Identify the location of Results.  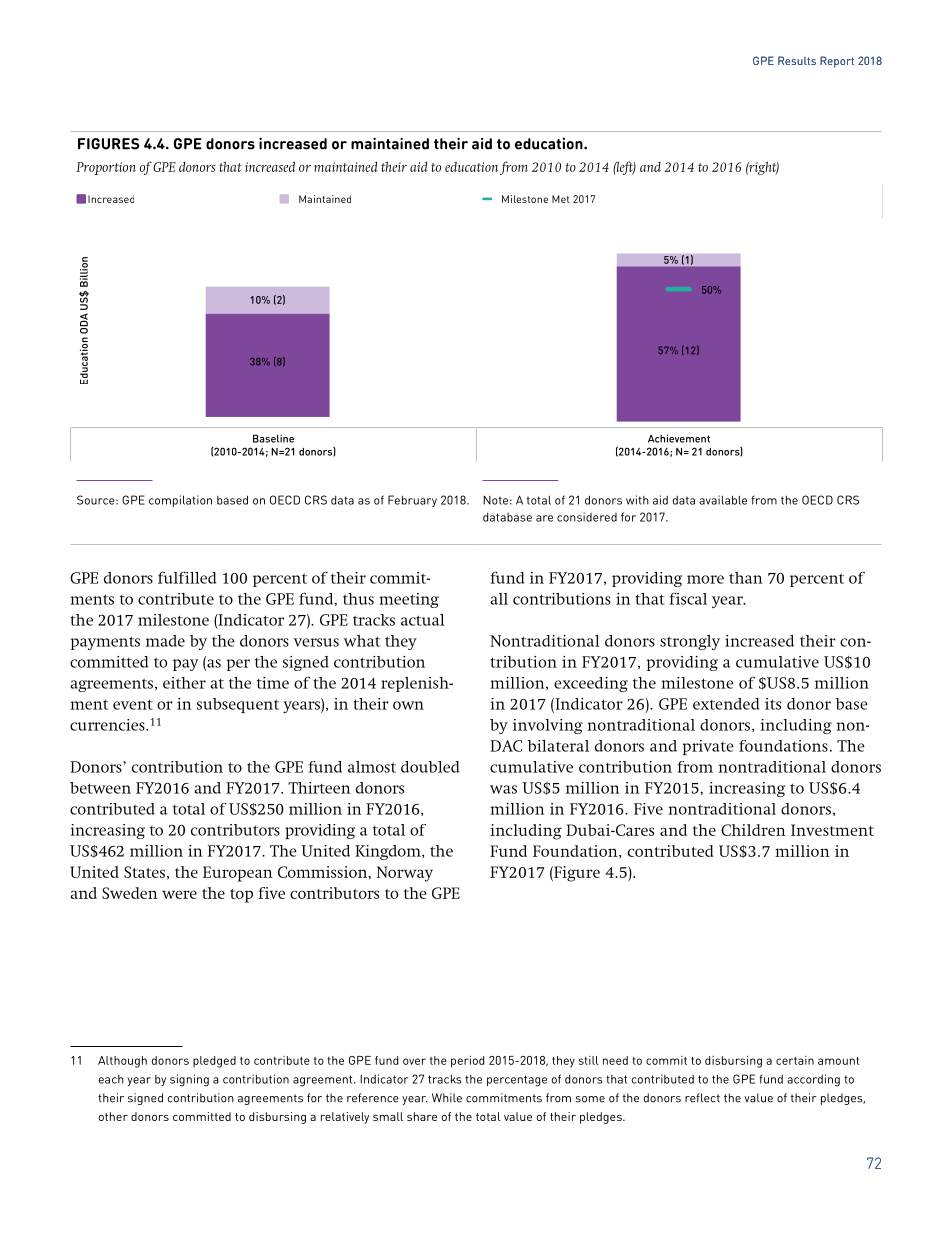
(797, 60).
